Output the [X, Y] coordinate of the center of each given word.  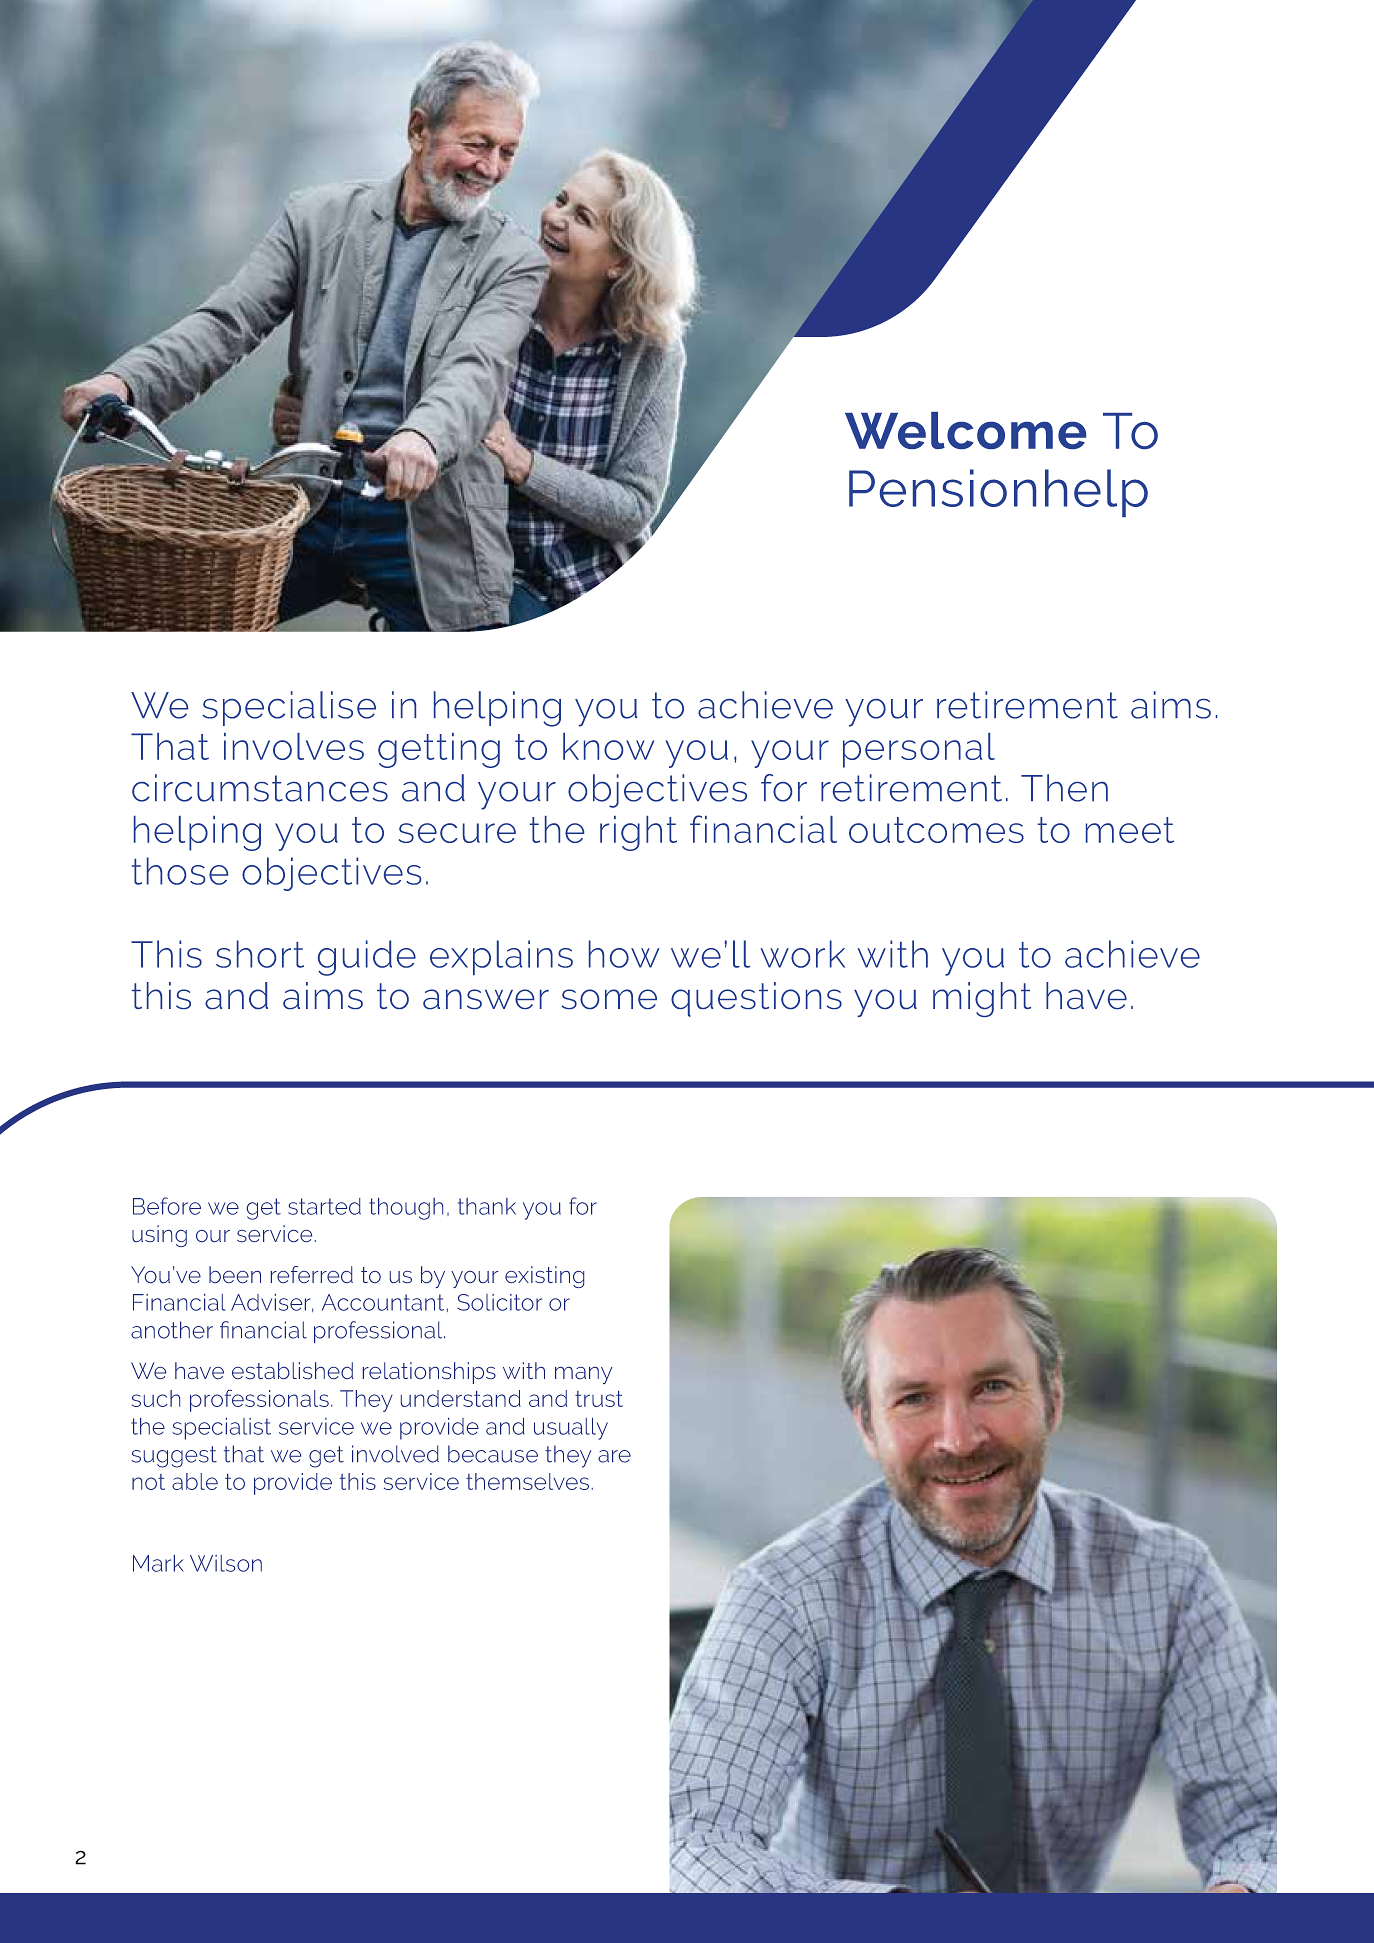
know [608, 746]
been [235, 1274]
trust [599, 1399]
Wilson [226, 1563]
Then [1064, 788]
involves [294, 746]
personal [919, 750]
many [583, 1375]
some [609, 999]
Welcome [965, 430]
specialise [289, 708]
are [614, 1456]
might [982, 999]
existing [544, 1277]
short [260, 954]
